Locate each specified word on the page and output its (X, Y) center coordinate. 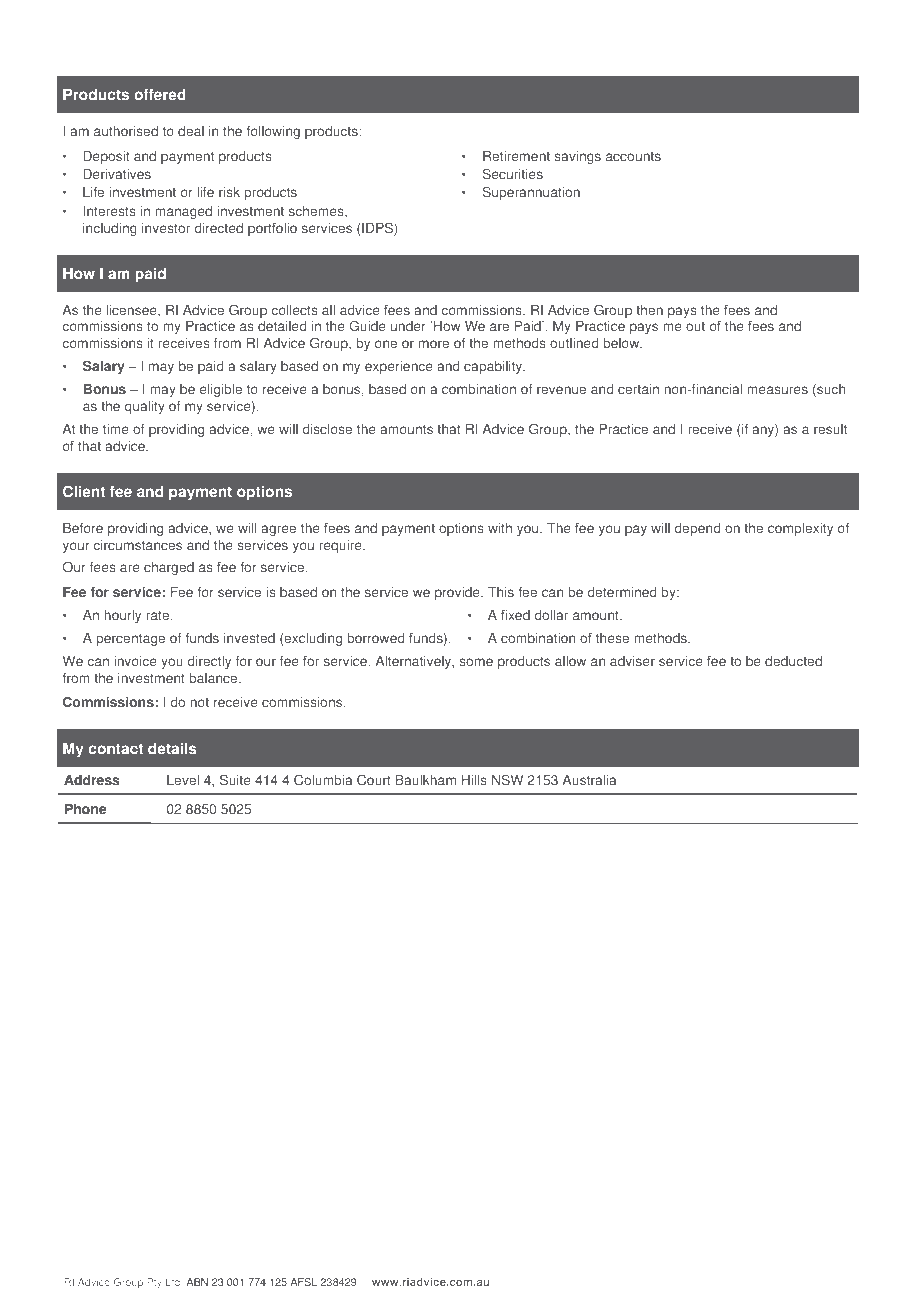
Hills (474, 780)
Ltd (173, 1282)
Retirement (516, 156)
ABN (197, 1282)
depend (697, 529)
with (500, 528)
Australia (589, 780)
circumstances (137, 545)
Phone (85, 809)
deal (191, 131)
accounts (633, 157)
